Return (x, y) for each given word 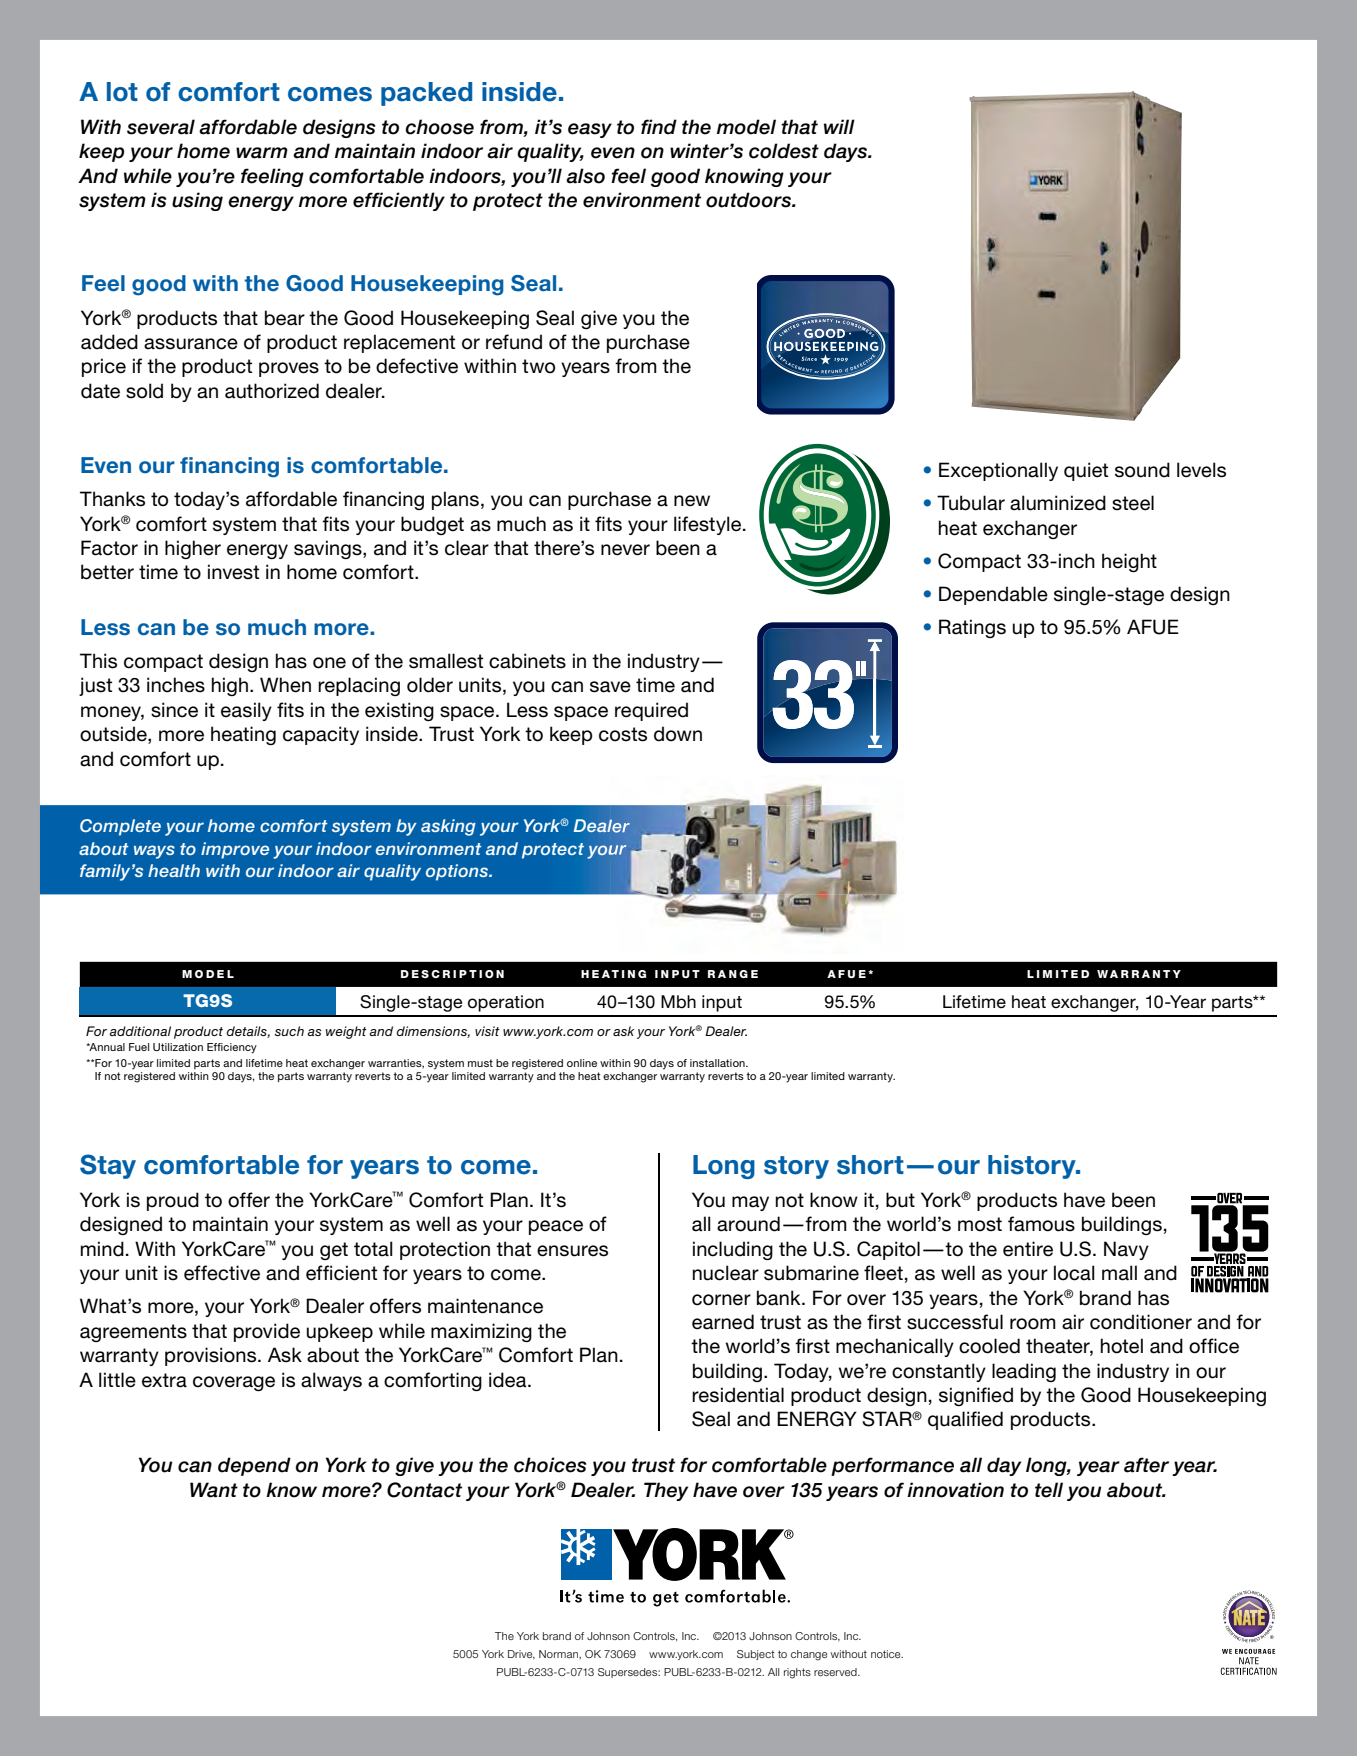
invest (233, 572)
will (839, 126)
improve (235, 850)
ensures (572, 1251)
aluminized (1058, 503)
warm (262, 153)
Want (214, 1490)
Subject (756, 1655)
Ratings (972, 628)
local (1074, 1273)
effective (222, 1273)
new (692, 501)
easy (590, 130)
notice (887, 1654)
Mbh (678, 1002)
